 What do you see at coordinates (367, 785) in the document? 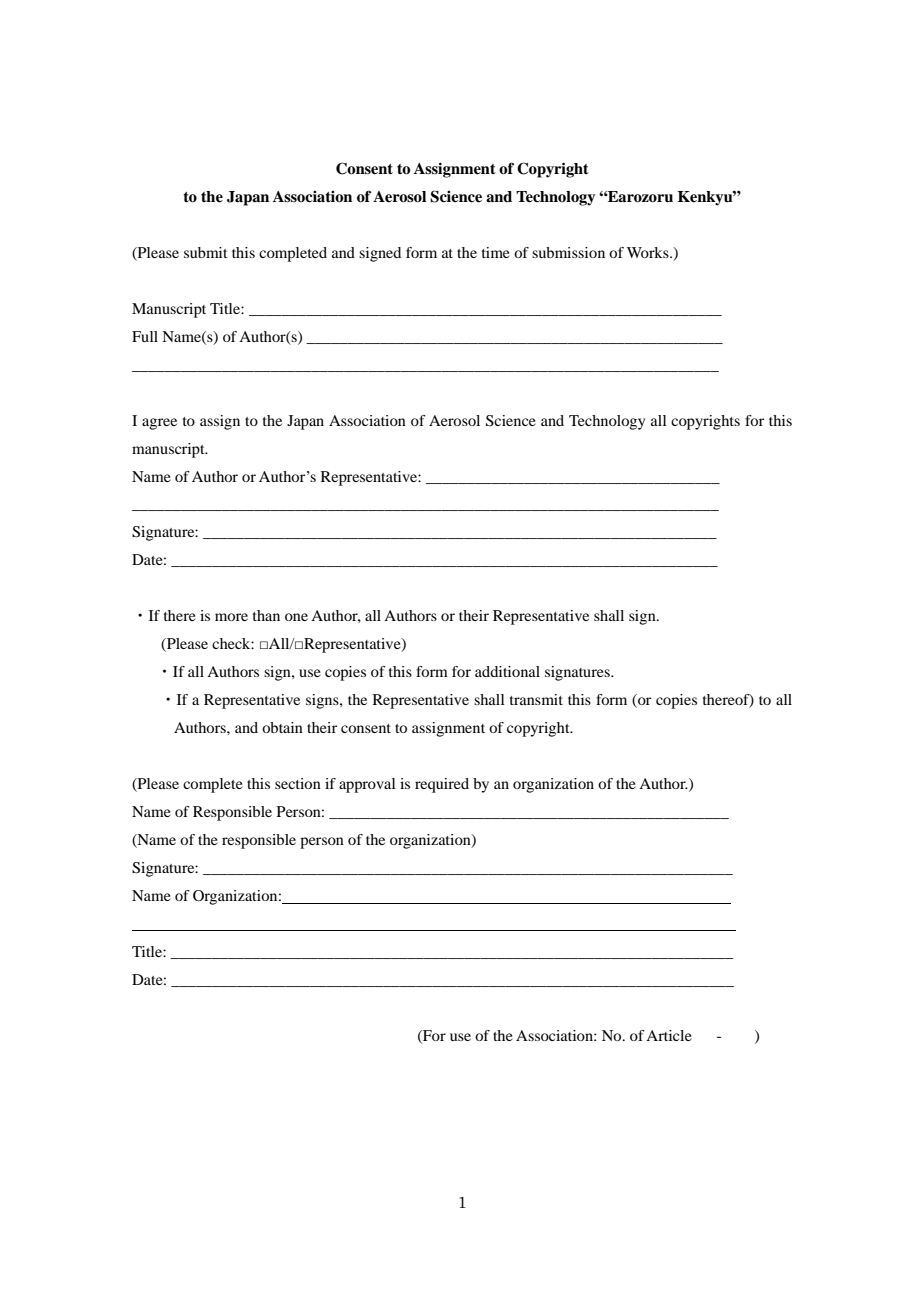
I see `approval` at bounding box center [367, 785].
